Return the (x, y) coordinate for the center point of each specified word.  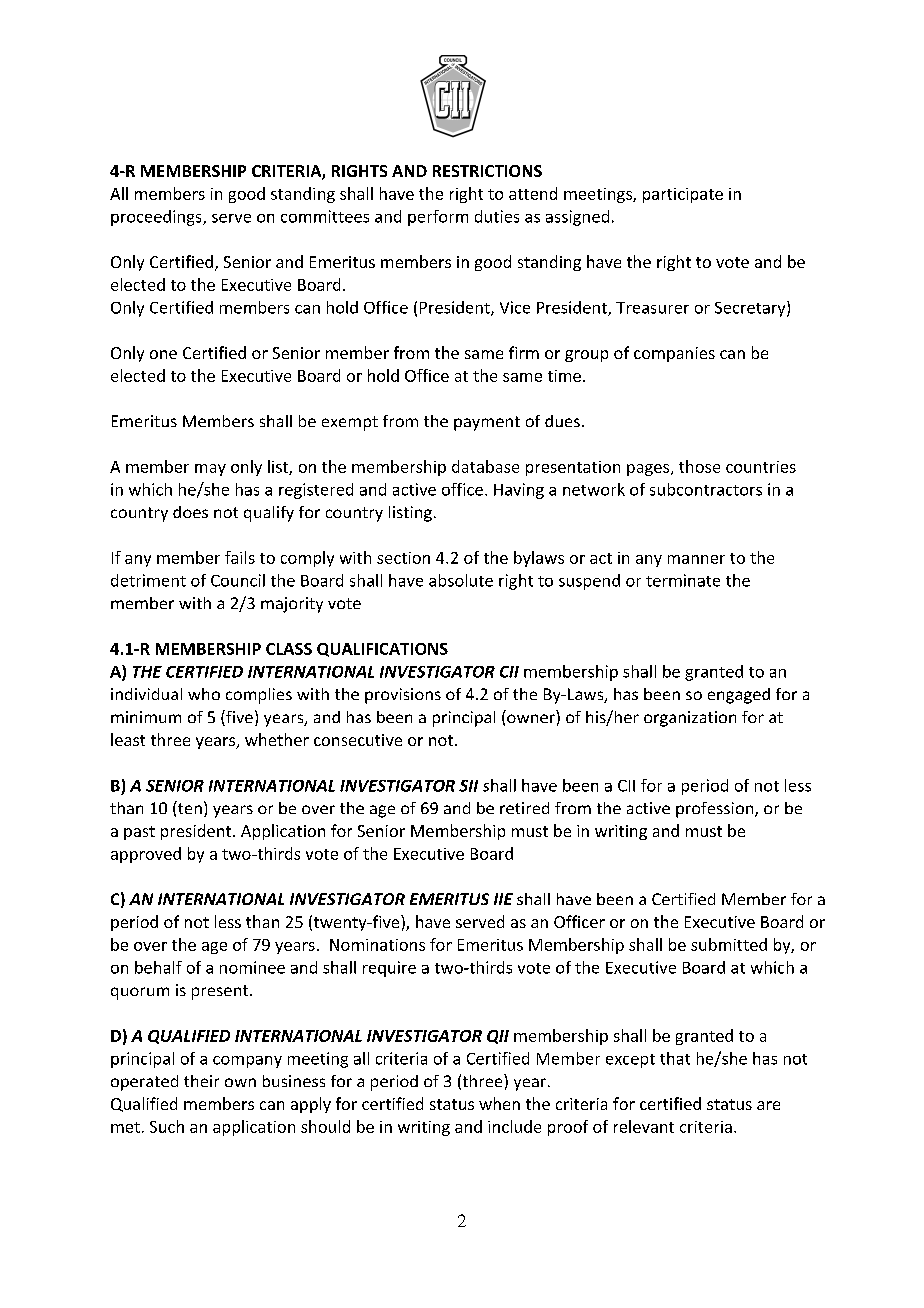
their (201, 1081)
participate (683, 195)
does (190, 512)
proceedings (157, 218)
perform (438, 218)
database (485, 466)
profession (716, 810)
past (139, 833)
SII (468, 786)
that (675, 1058)
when (499, 1103)
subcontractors (706, 489)
